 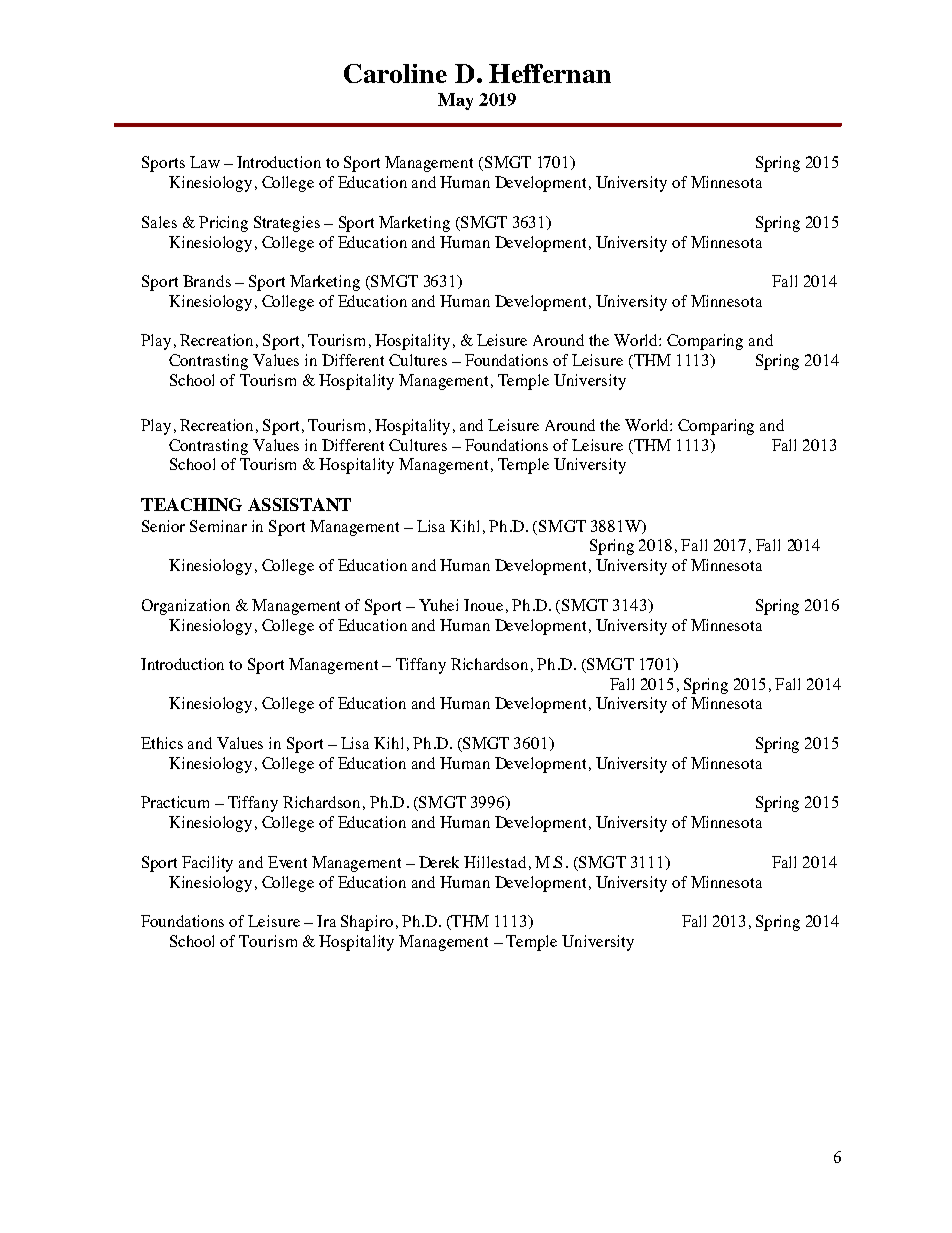 What do you see at coordinates (395, 73) in the screenshot?
I see `Caroline` at bounding box center [395, 73].
